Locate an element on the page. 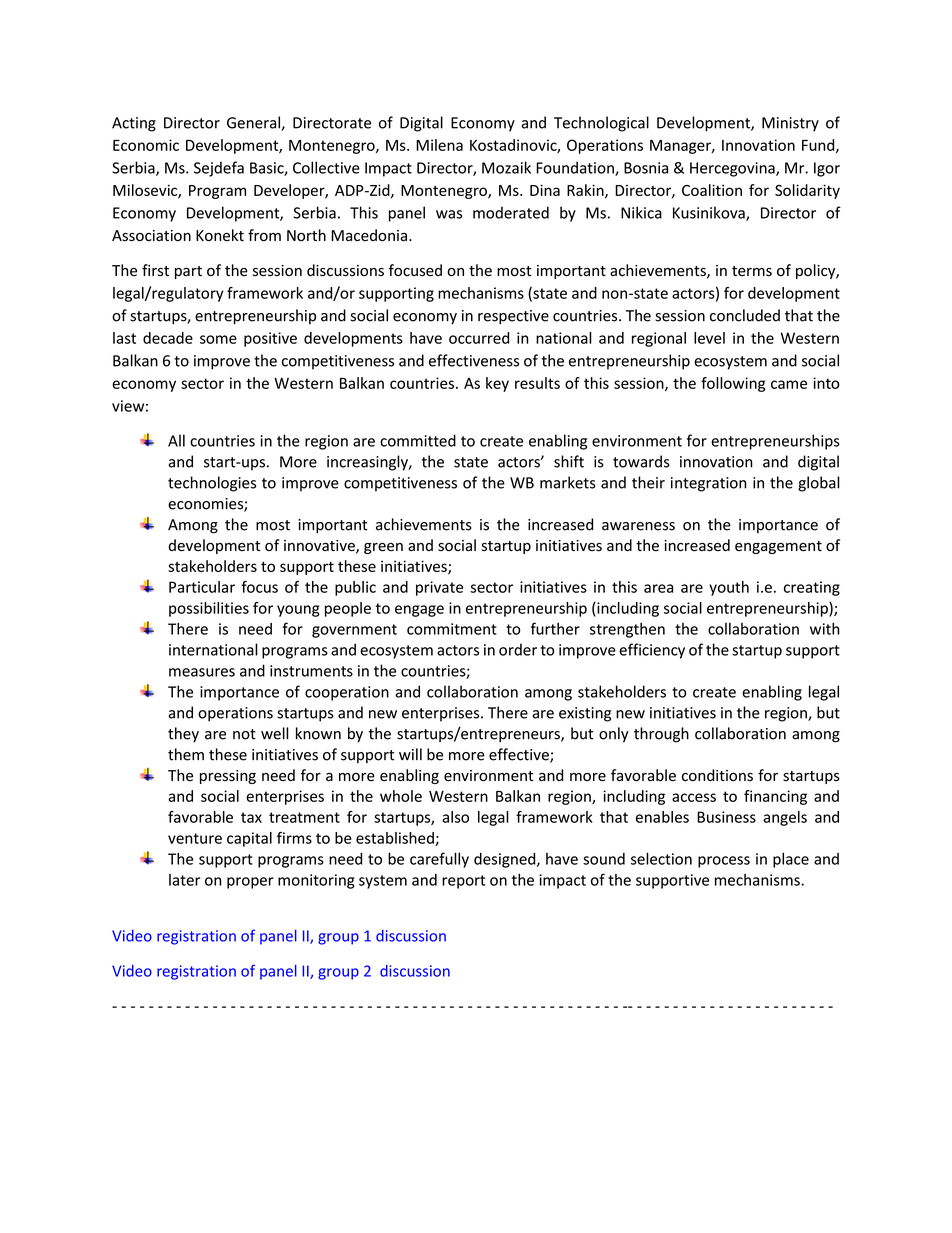 The image size is (952, 1233). Dina is located at coordinates (545, 190).
